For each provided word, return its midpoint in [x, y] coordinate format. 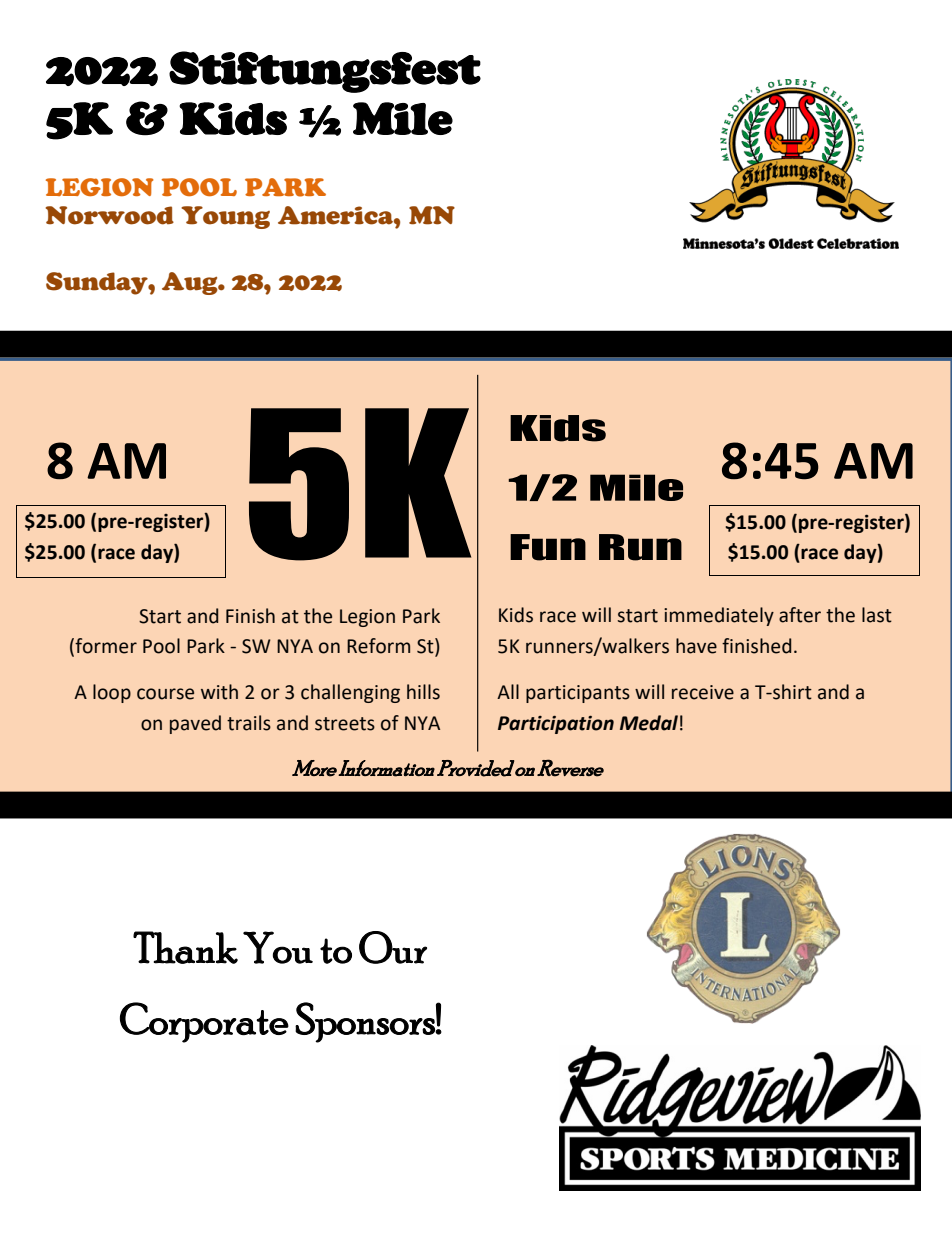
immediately [719, 616]
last [877, 615]
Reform [378, 646]
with [219, 692]
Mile [403, 118]
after [800, 615]
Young [225, 217]
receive [703, 692]
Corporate [204, 1022]
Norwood [110, 215]
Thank [185, 947]
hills [423, 692]
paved [195, 724]
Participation [556, 725]
